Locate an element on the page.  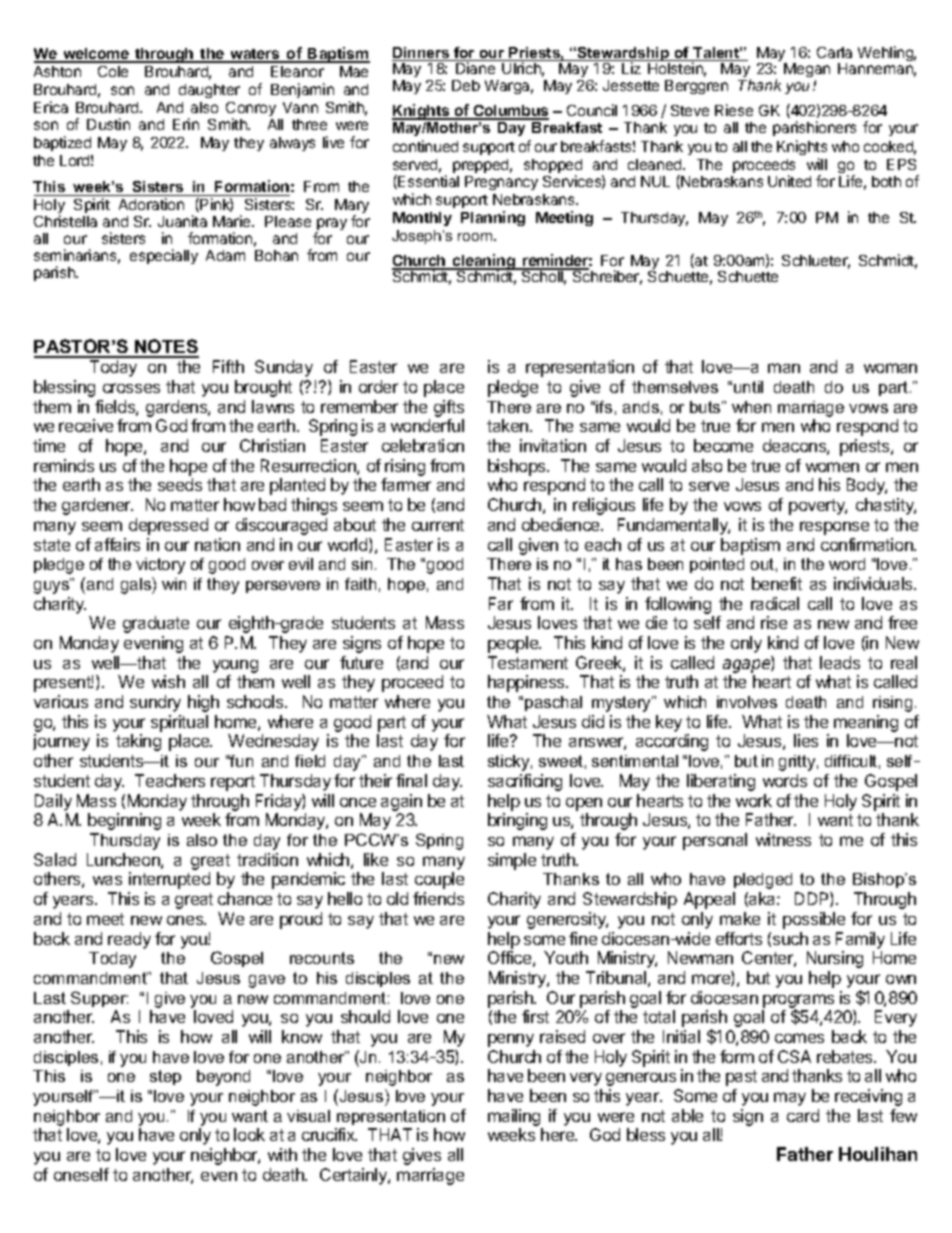
graduate is located at coordinates (156, 624).
